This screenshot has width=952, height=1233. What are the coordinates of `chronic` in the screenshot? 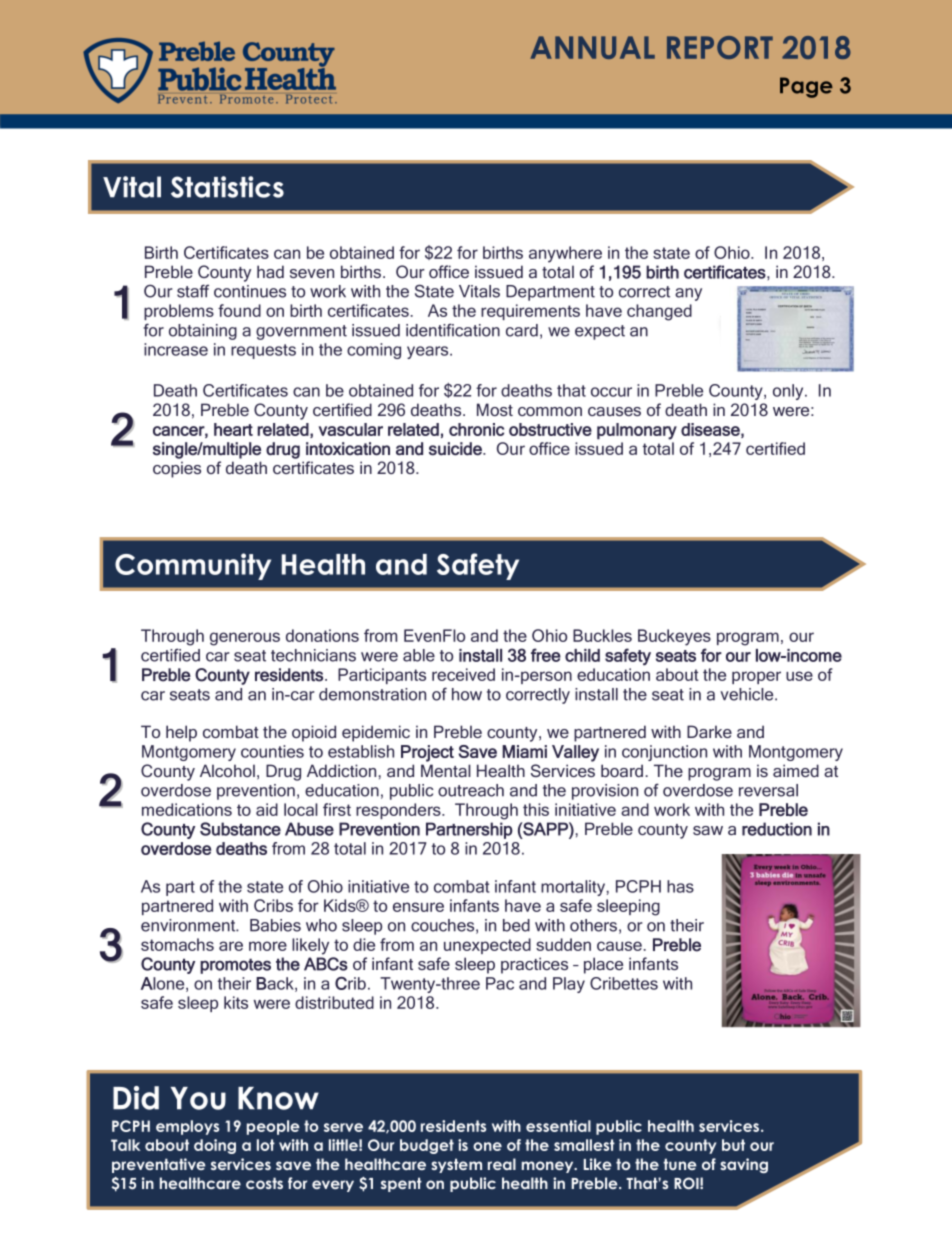 It's located at (476, 429).
